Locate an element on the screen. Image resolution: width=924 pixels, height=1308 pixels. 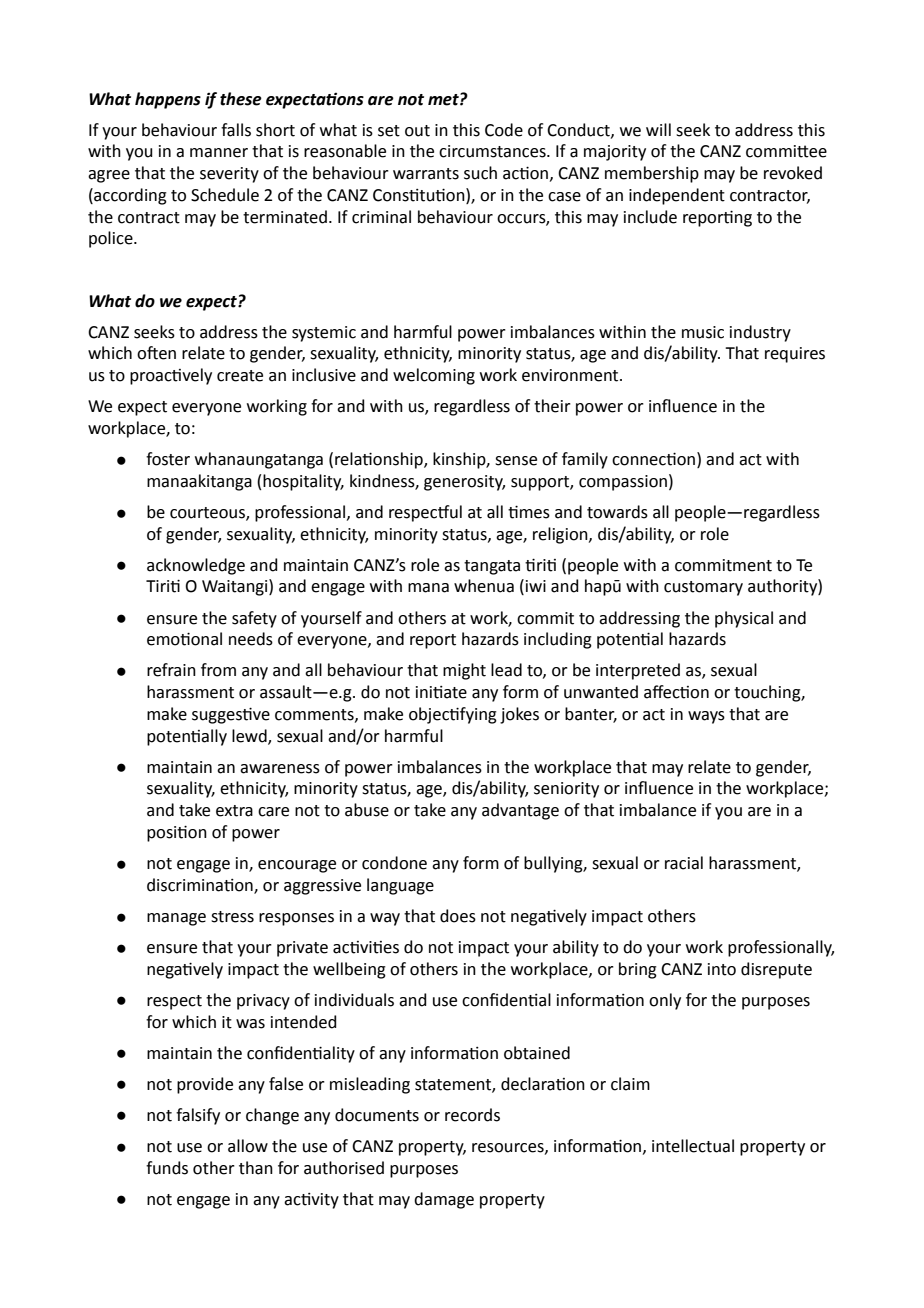
intellectual is located at coordinates (693, 1146).
